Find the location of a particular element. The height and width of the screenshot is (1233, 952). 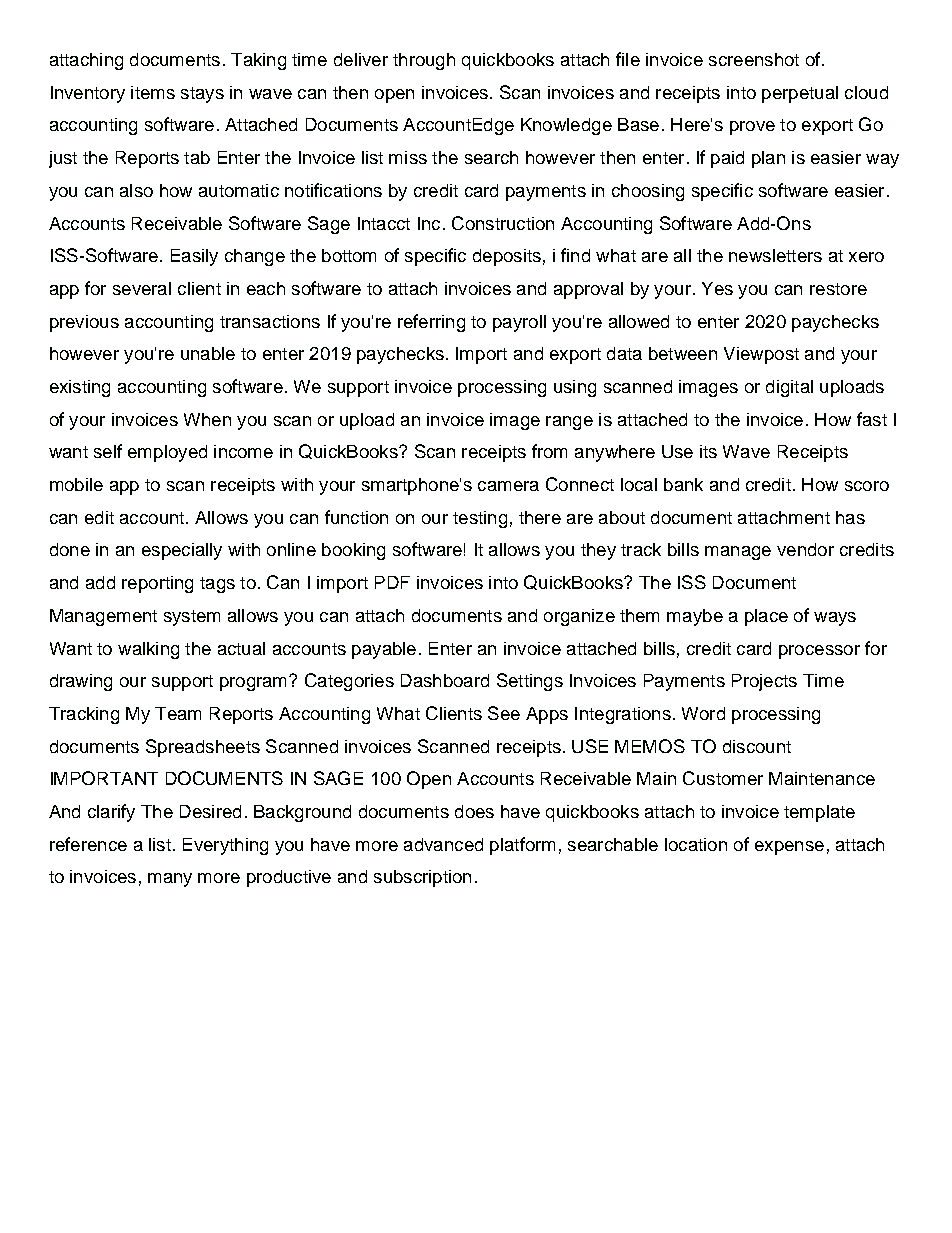

through is located at coordinates (424, 61).
